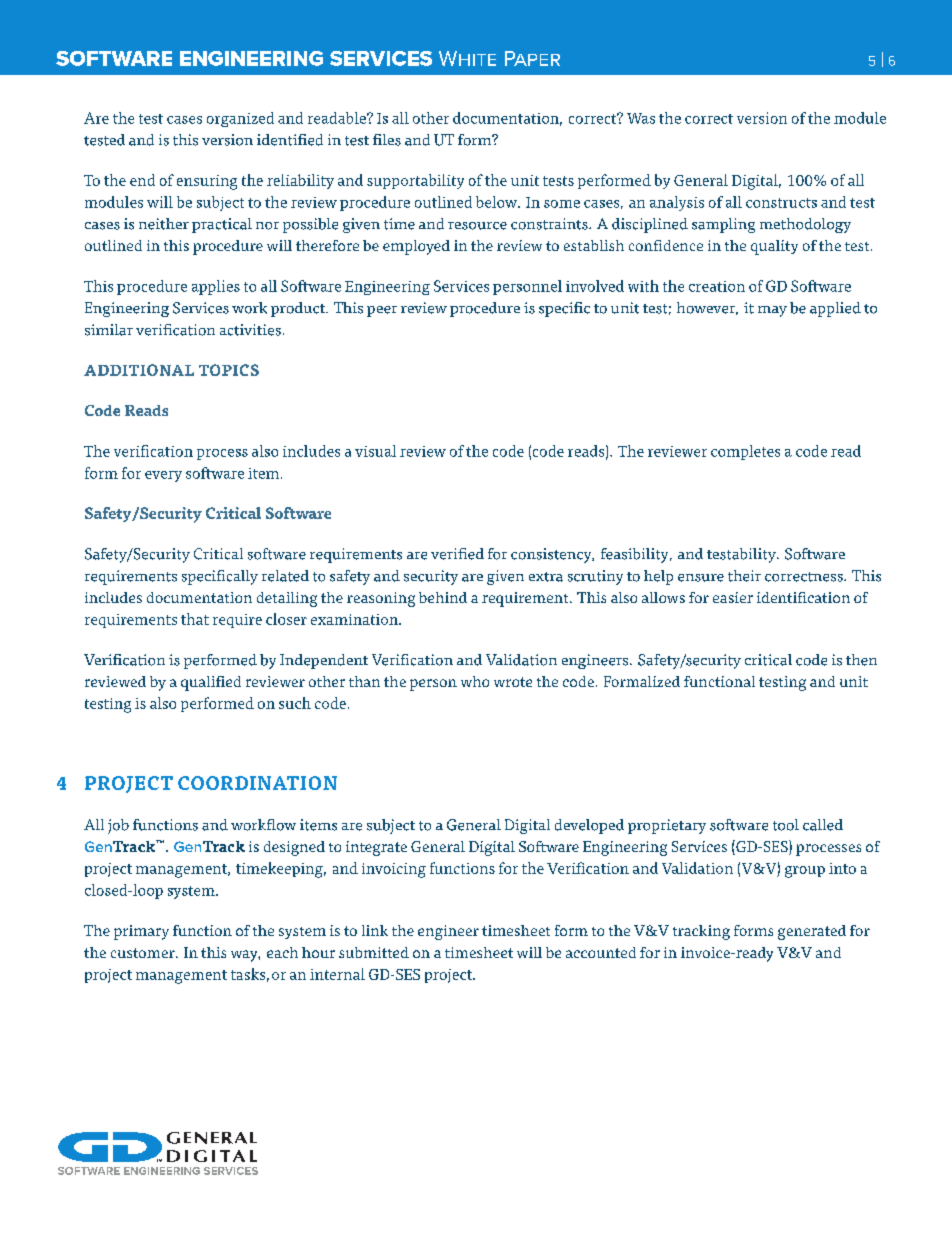 The height and width of the screenshot is (1233, 952). Describe the element at coordinates (641, 118) in the screenshot. I see `Was` at that location.
